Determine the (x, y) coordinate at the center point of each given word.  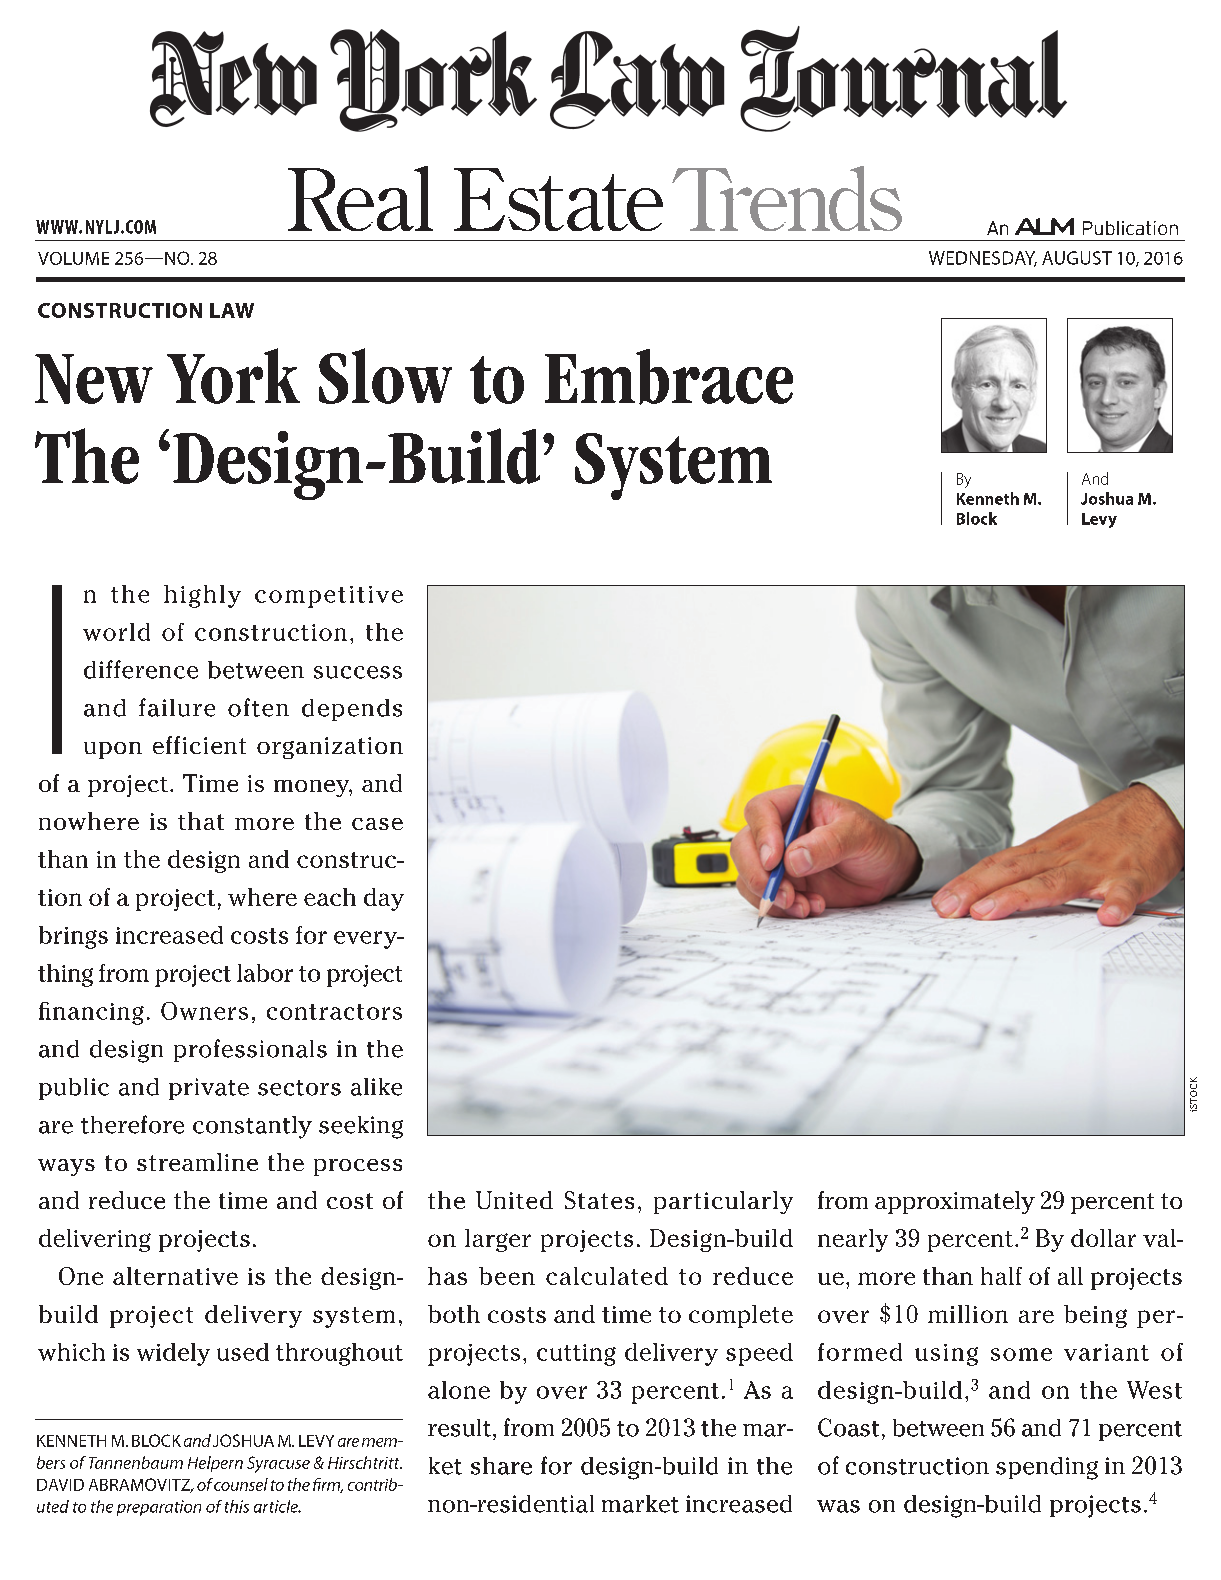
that (201, 821)
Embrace (669, 377)
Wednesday (983, 259)
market (640, 1504)
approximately (955, 1202)
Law (232, 310)
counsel (241, 1484)
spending (1047, 1468)
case (377, 824)
